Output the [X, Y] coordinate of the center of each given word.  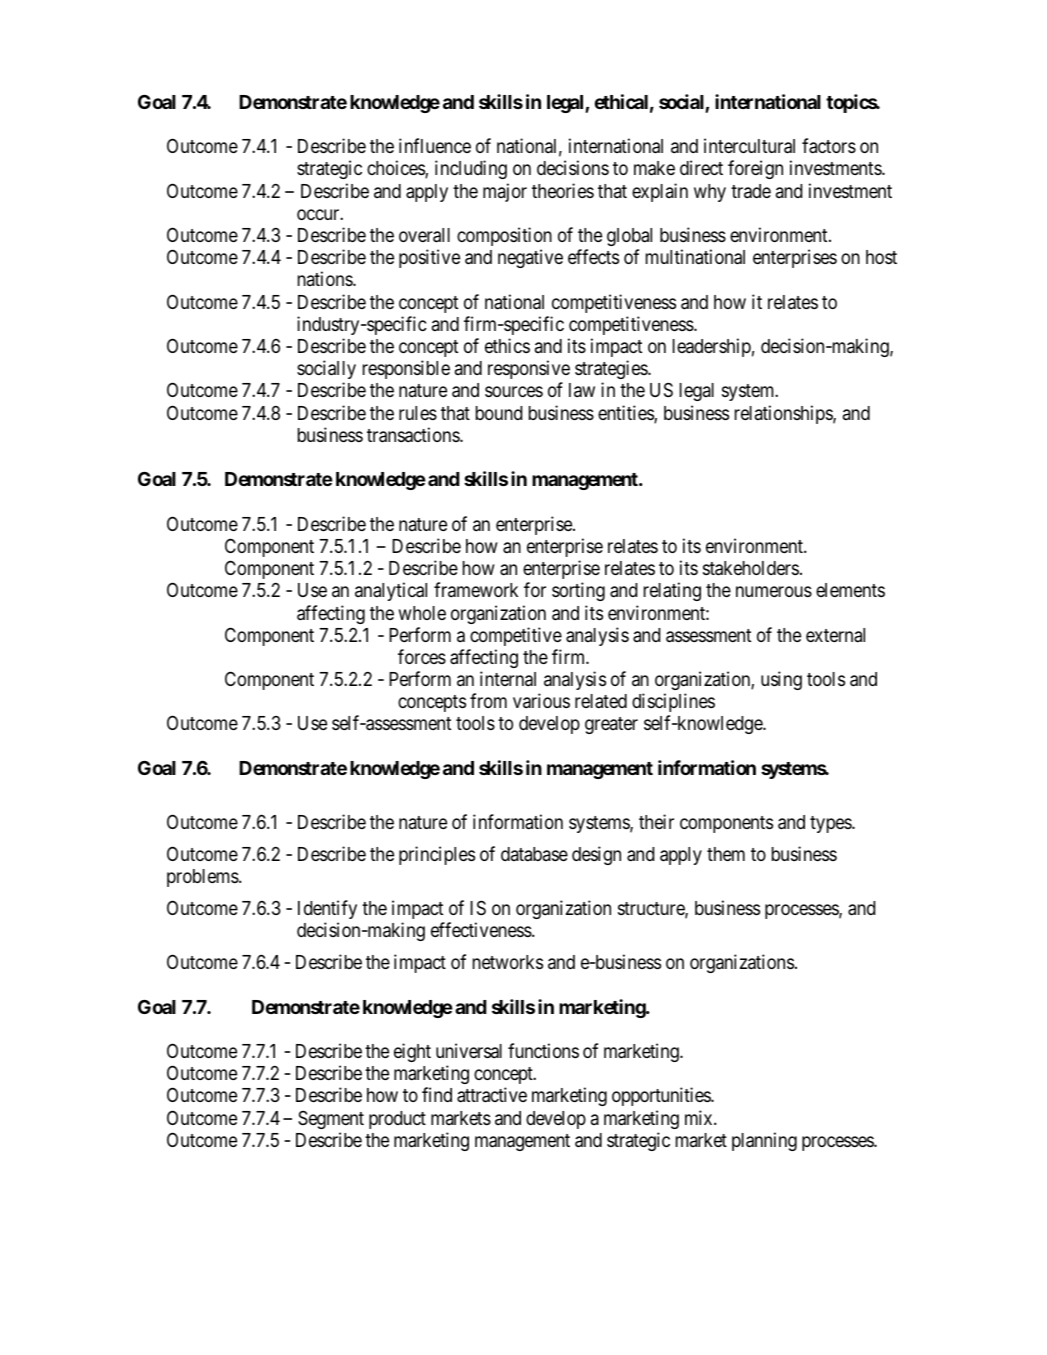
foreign [755, 169]
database [534, 854]
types [831, 824]
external [835, 635]
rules [418, 413]
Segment [331, 1120]
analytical [391, 591]
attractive [492, 1095]
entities [626, 414]
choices [396, 169]
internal [508, 678]
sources [514, 392]
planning [764, 1141]
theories [563, 190]
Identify [327, 909]
